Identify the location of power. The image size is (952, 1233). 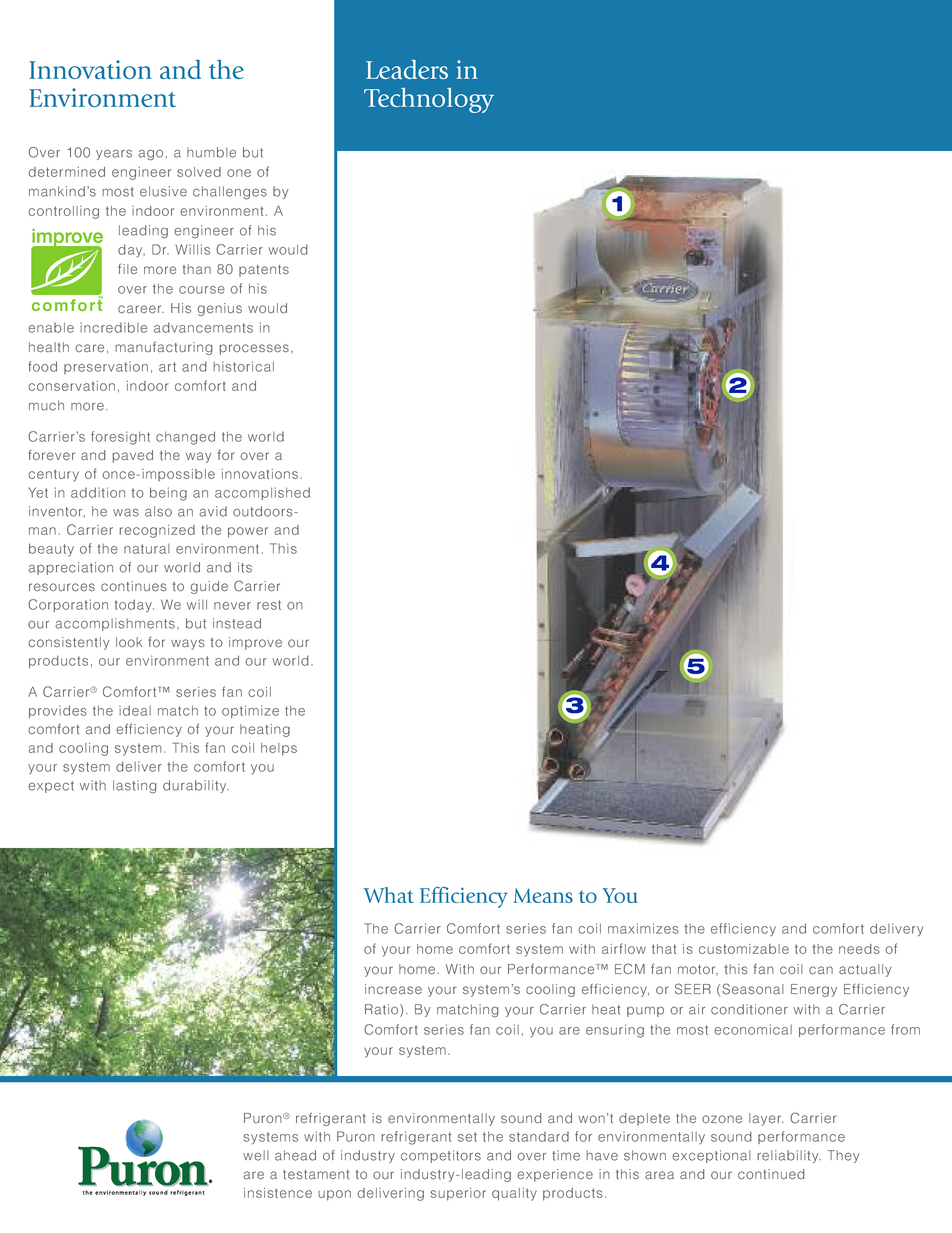
(248, 532).
